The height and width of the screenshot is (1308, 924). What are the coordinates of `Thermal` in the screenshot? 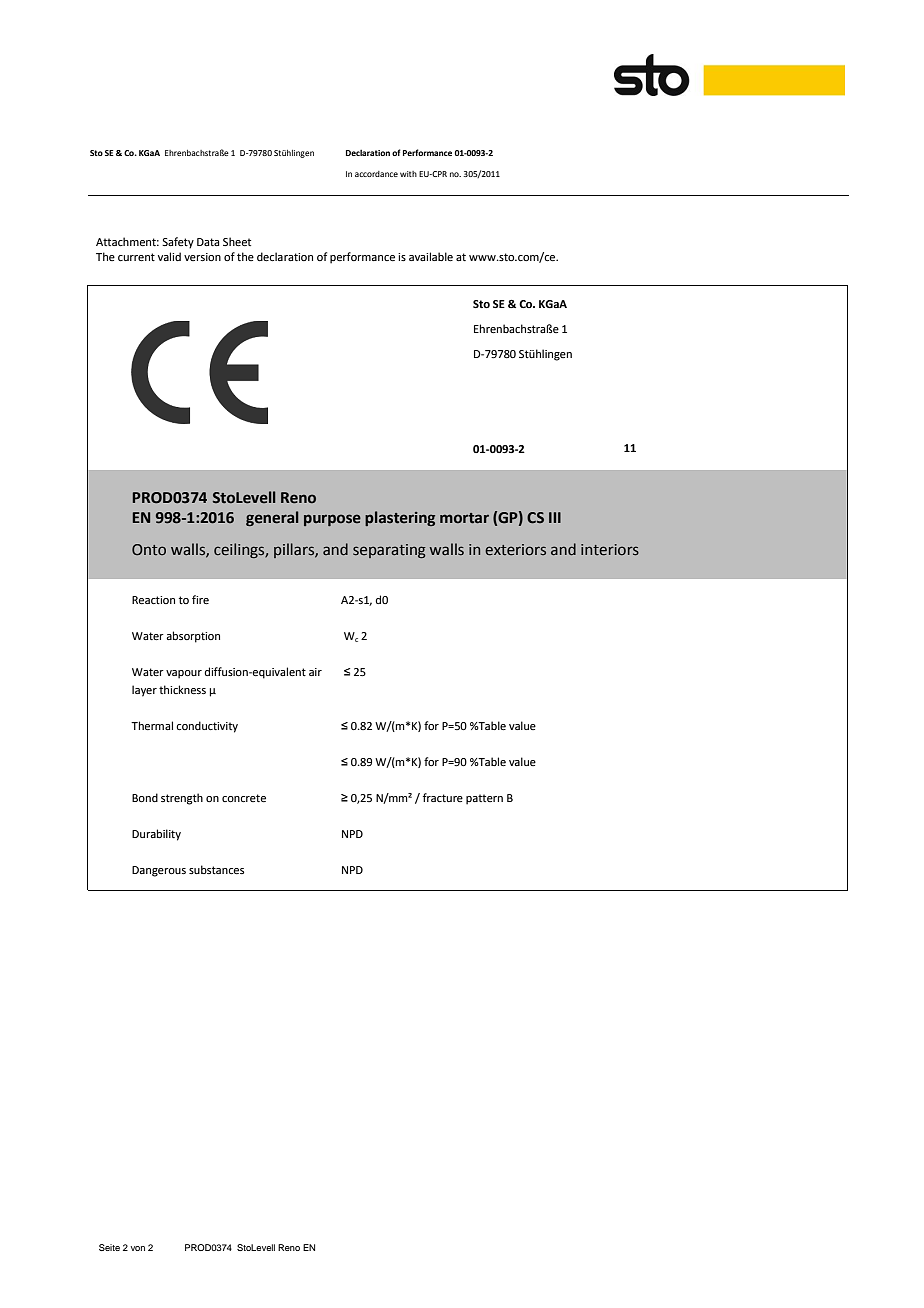 It's located at (152, 725).
